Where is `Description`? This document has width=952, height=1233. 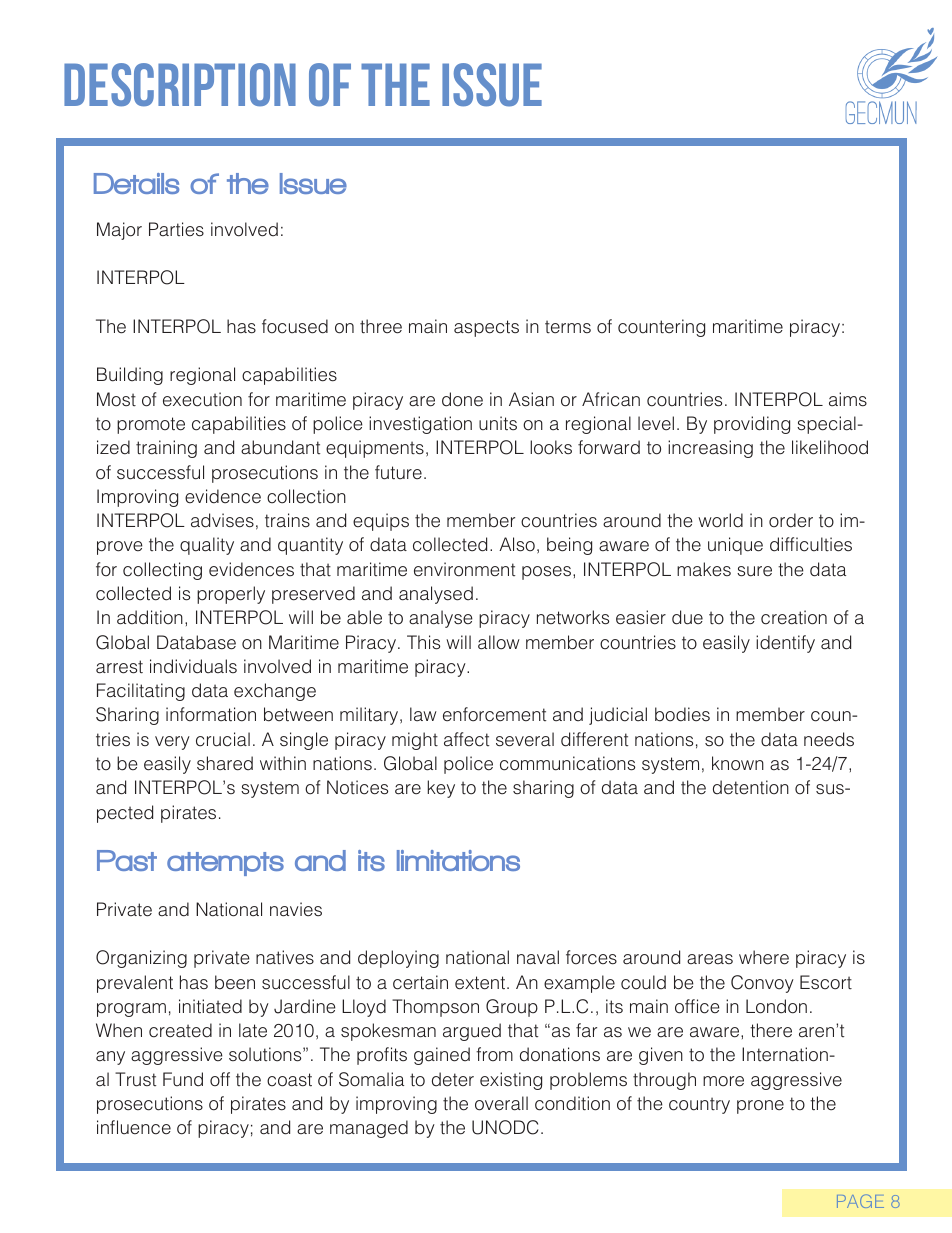 Description is located at coordinates (180, 85).
